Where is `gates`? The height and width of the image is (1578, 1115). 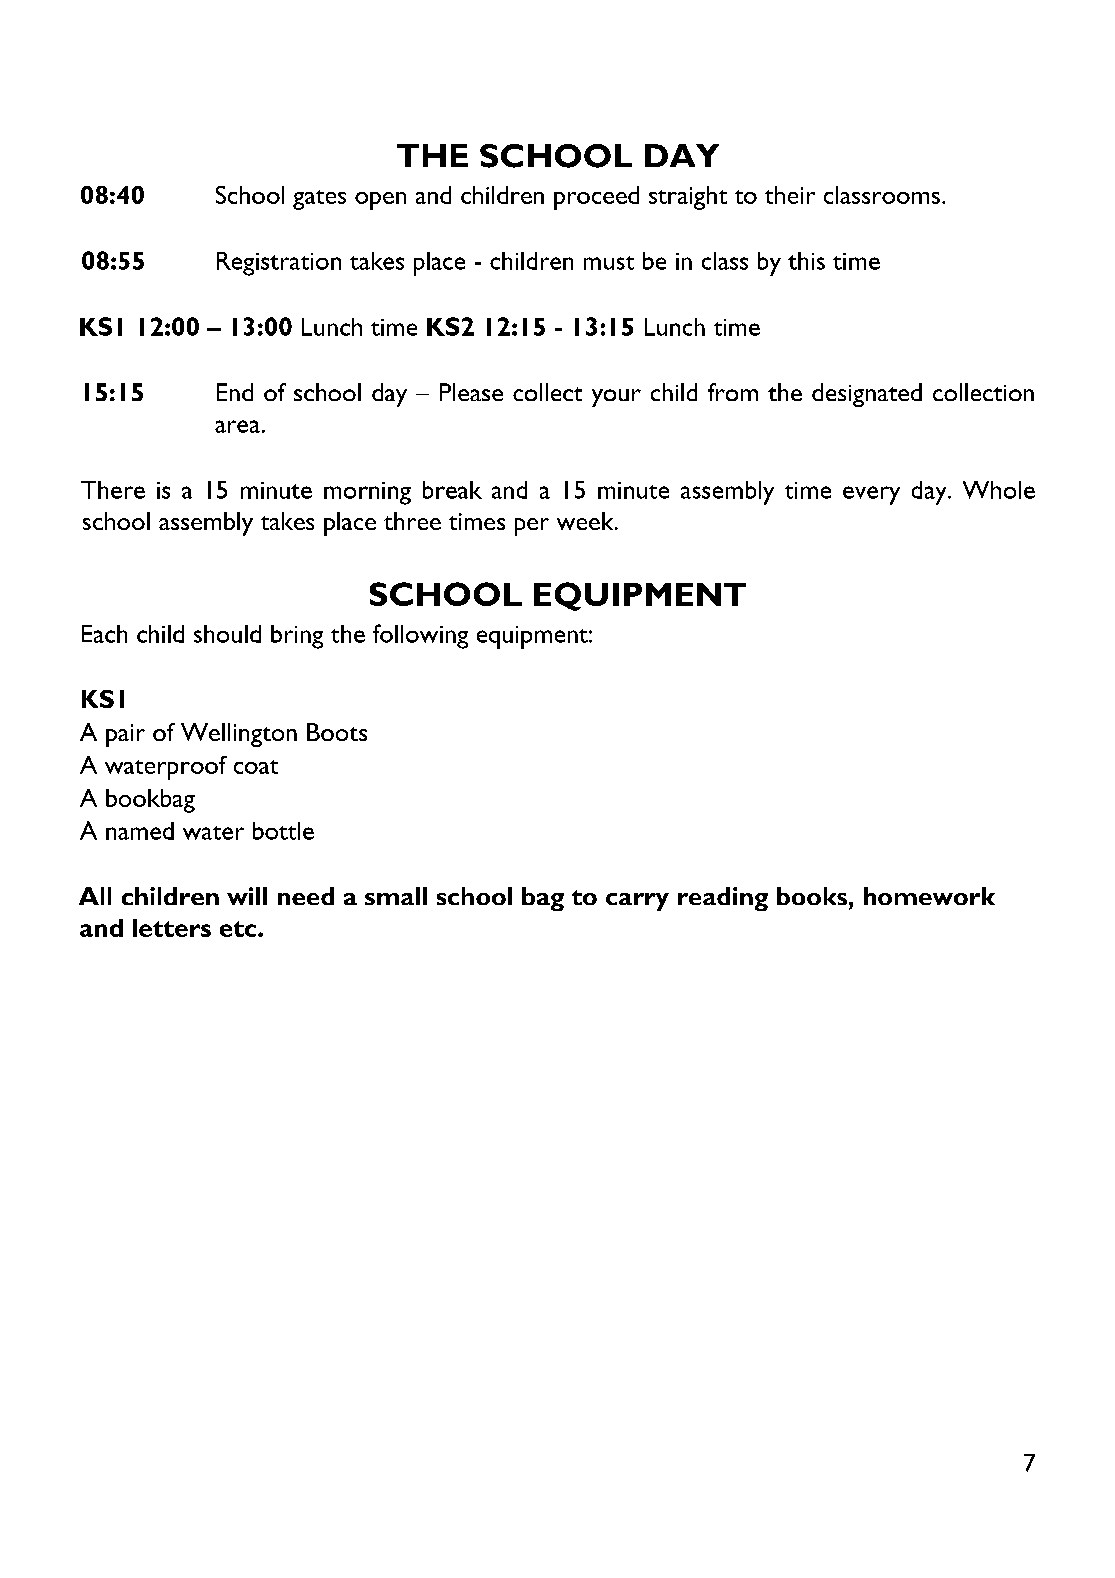 gates is located at coordinates (319, 200).
